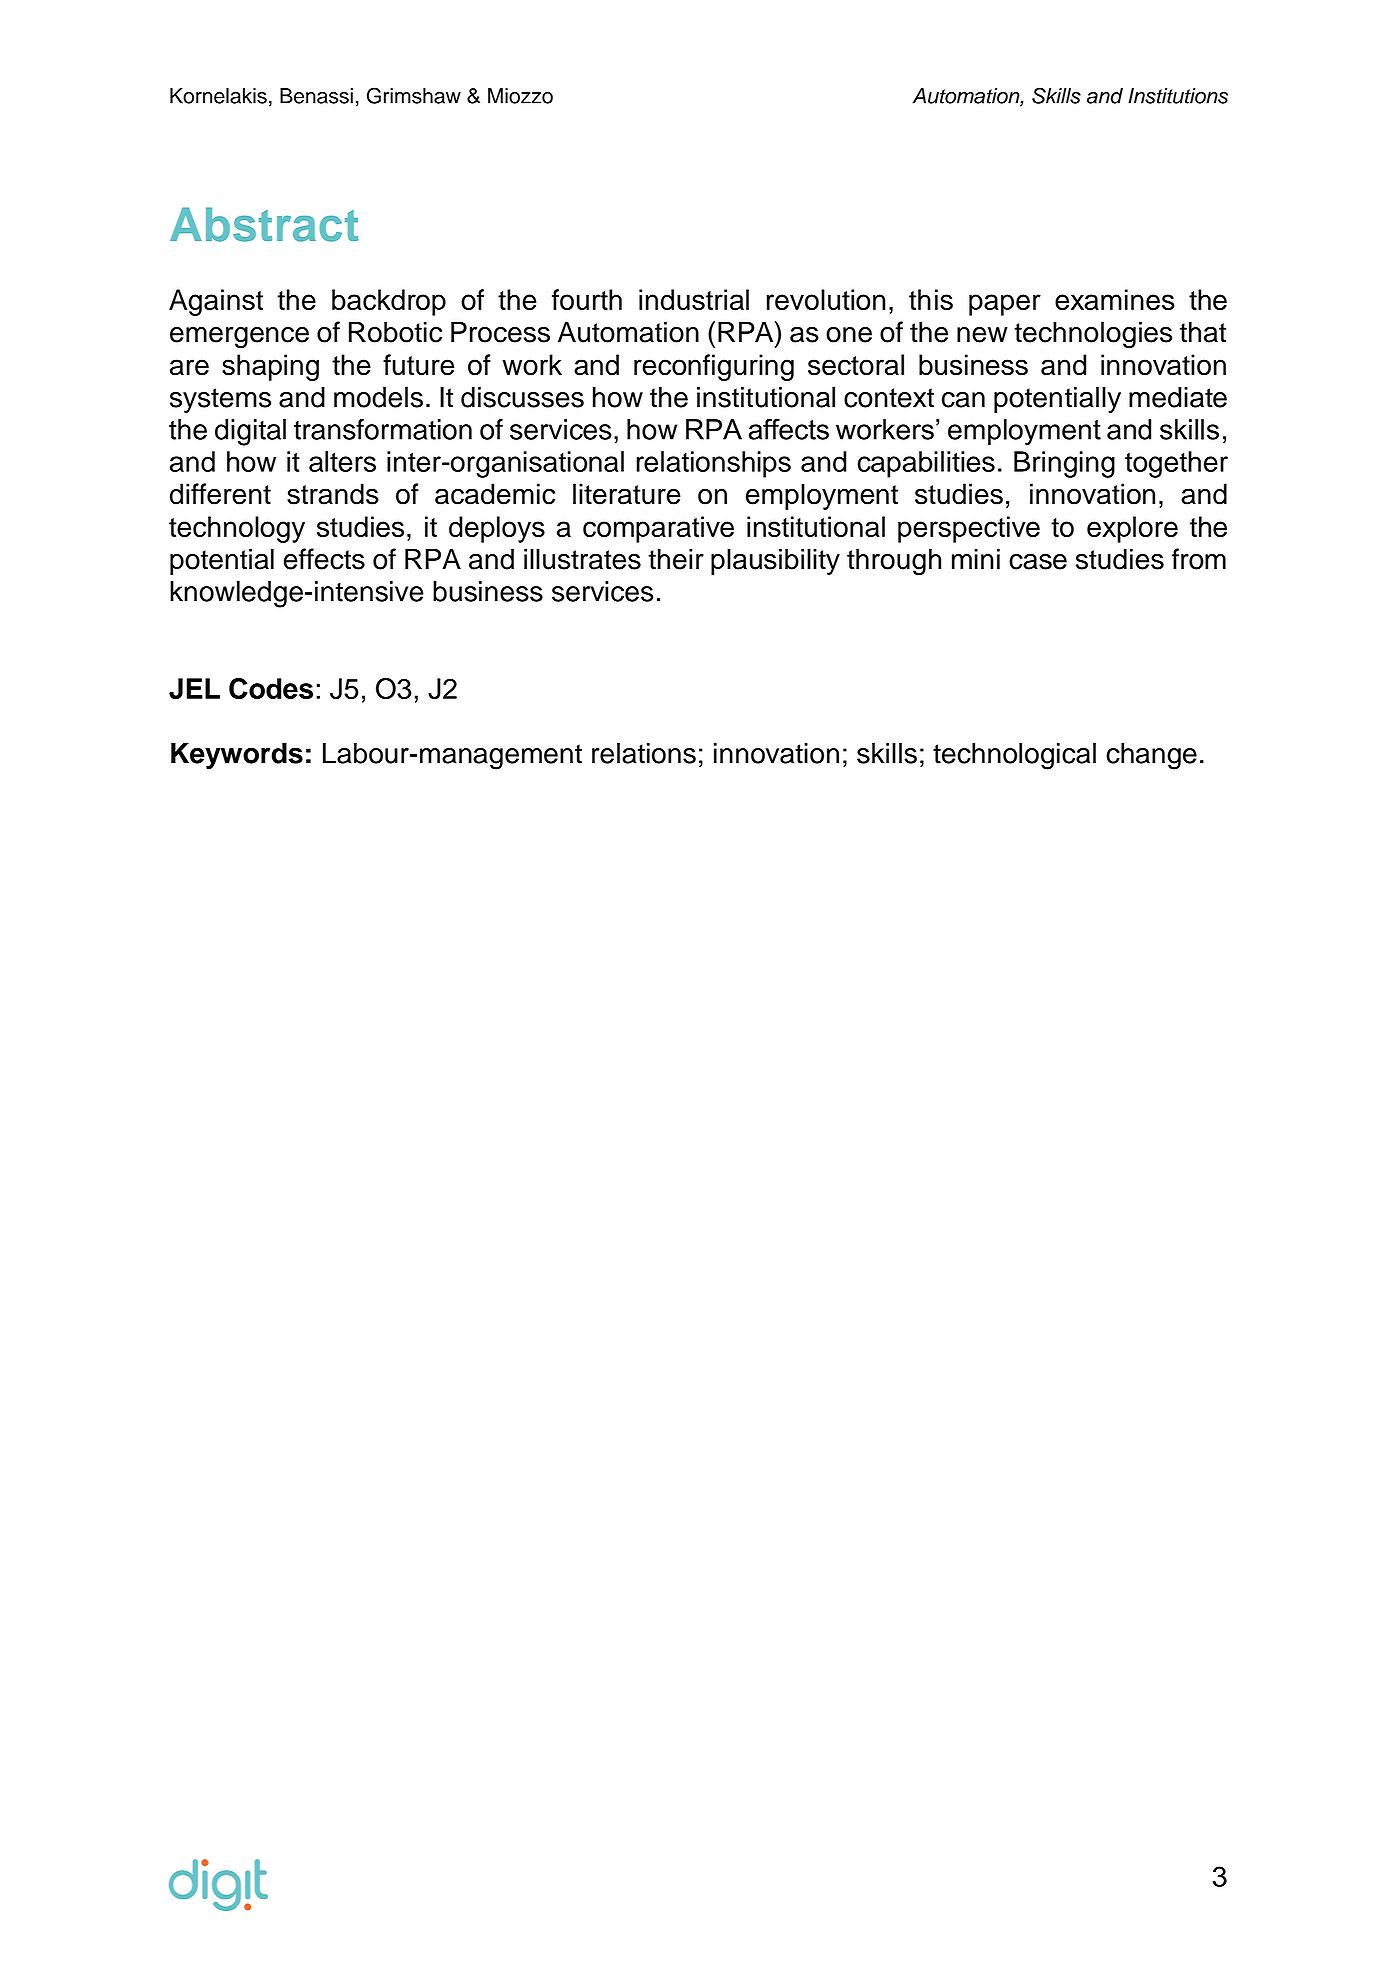 This screenshot has height=1975, width=1396. Describe the element at coordinates (239, 338) in the screenshot. I see `emergence` at that location.
